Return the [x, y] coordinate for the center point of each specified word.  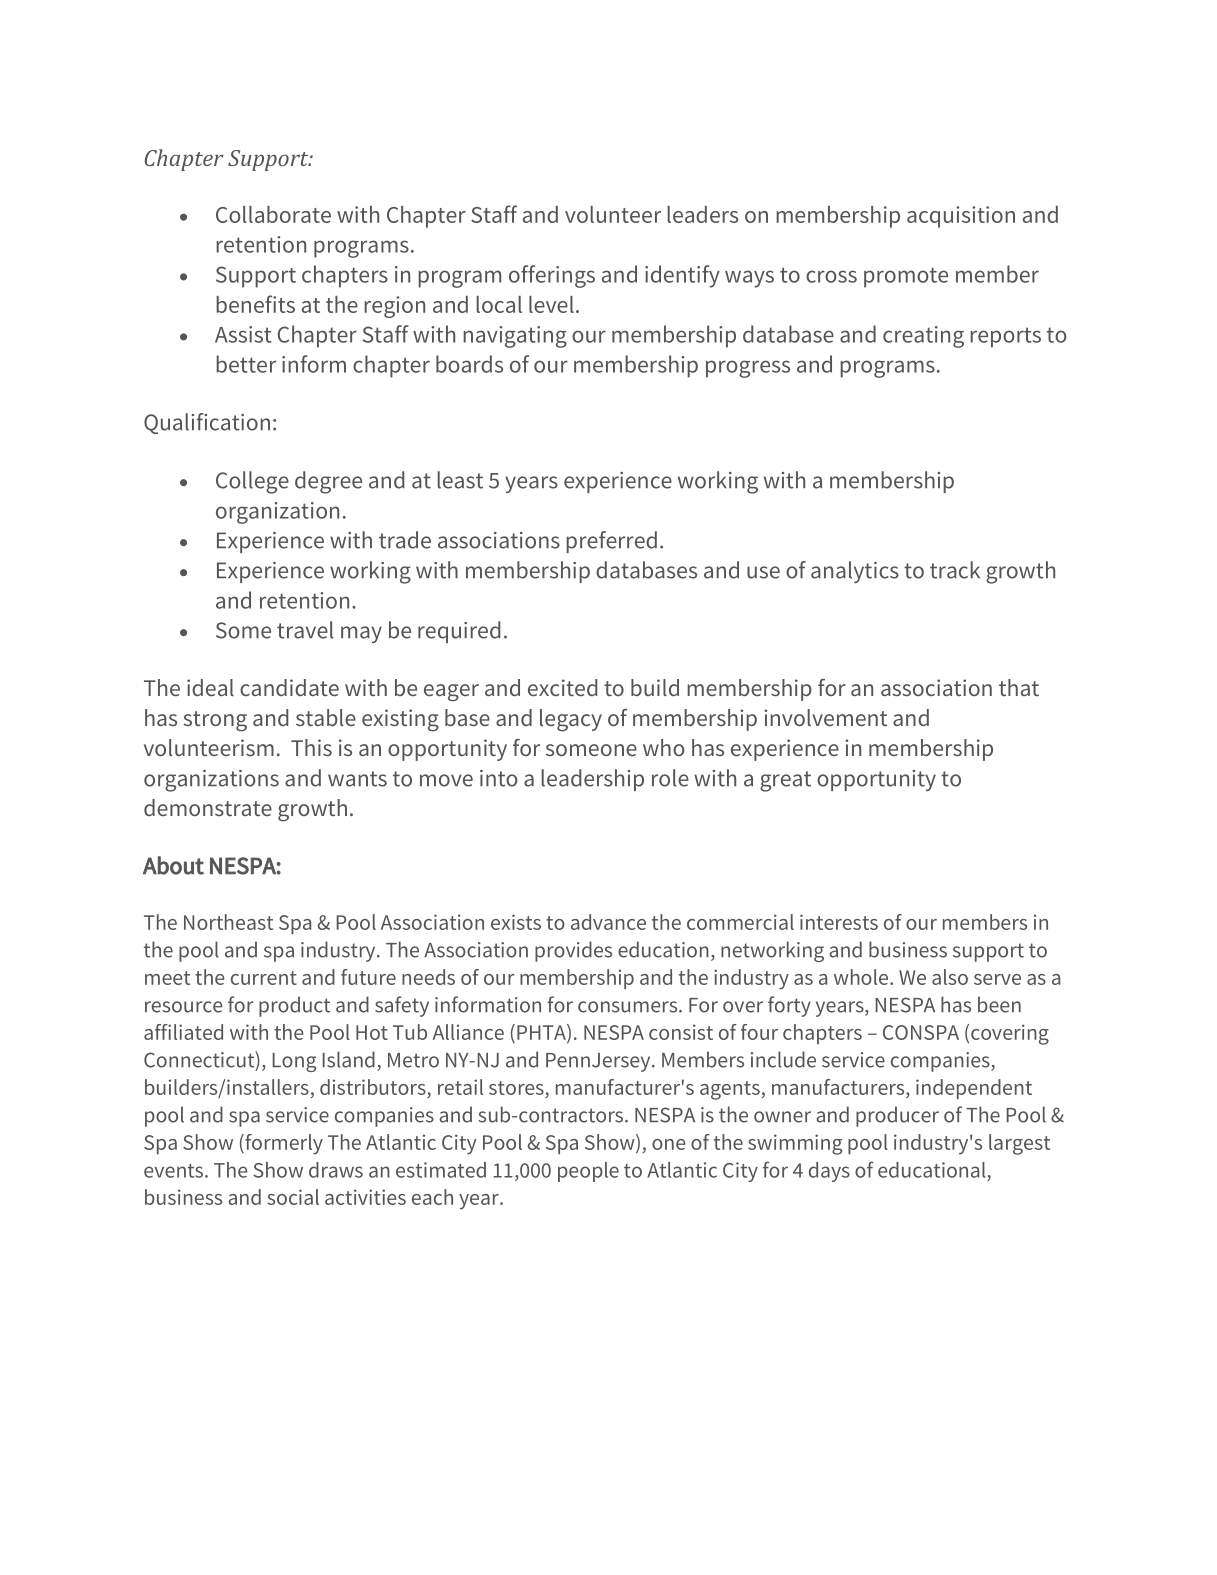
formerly [283, 1144]
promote [906, 277]
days [829, 1172]
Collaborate [273, 214]
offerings [552, 276]
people [588, 1172]
